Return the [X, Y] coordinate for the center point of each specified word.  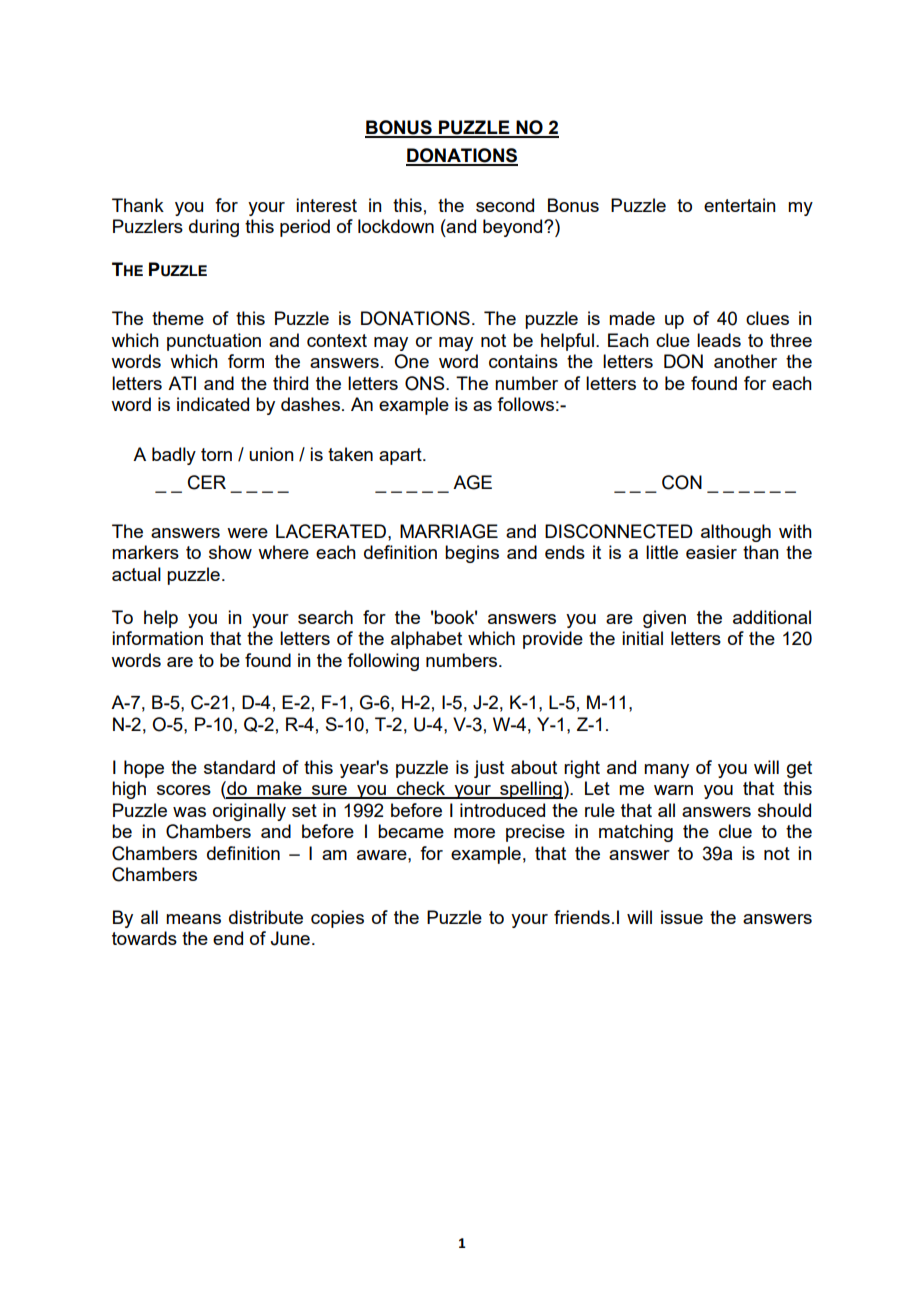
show [230, 552]
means [193, 919]
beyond [514, 228]
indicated [213, 404]
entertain [740, 205]
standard [239, 767]
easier [711, 552]
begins [472, 554]
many [666, 771]
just [489, 769]
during [214, 228]
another [745, 361]
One [411, 361]
